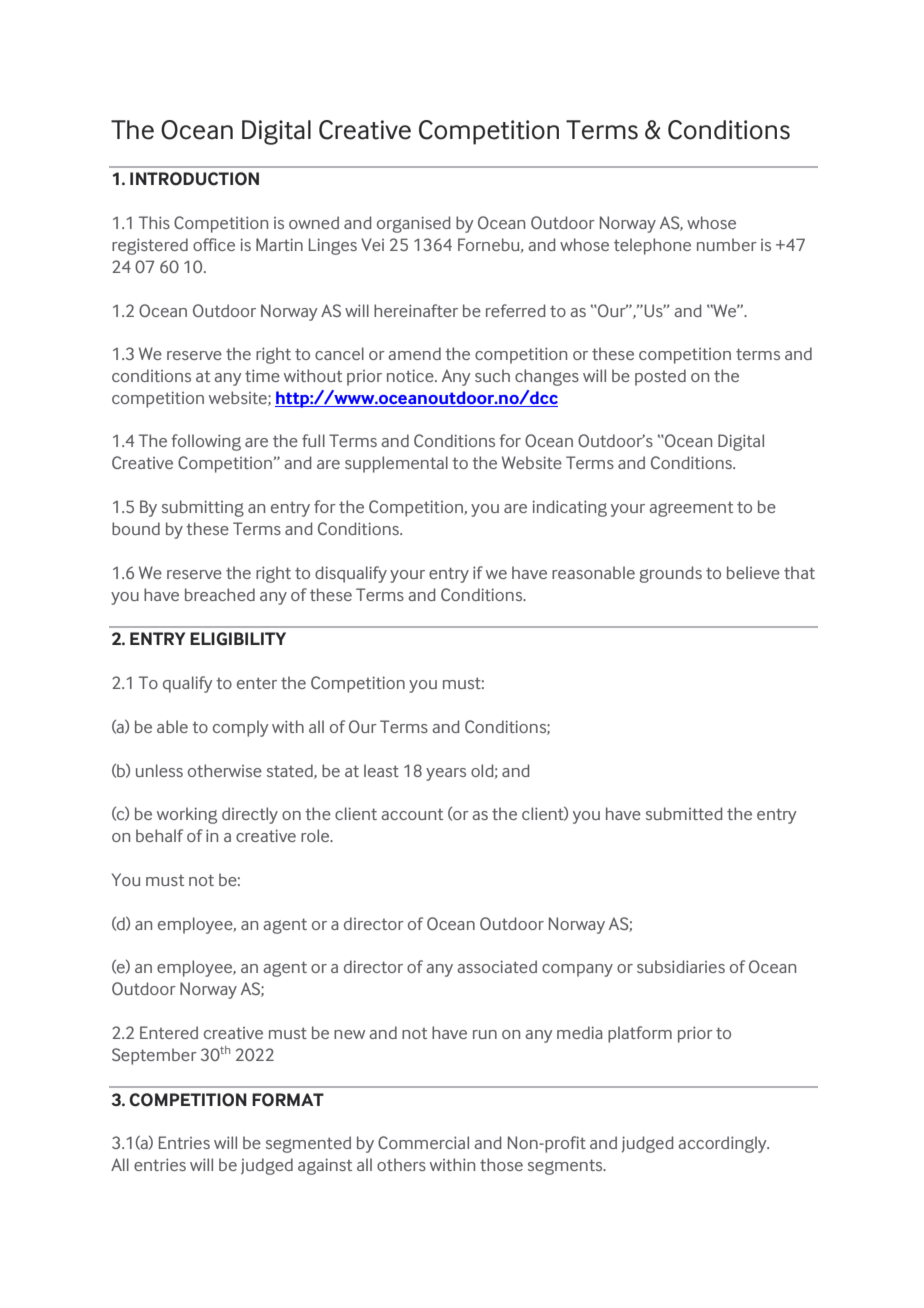  I want to click on INTRODUCTION, so click(194, 179).
